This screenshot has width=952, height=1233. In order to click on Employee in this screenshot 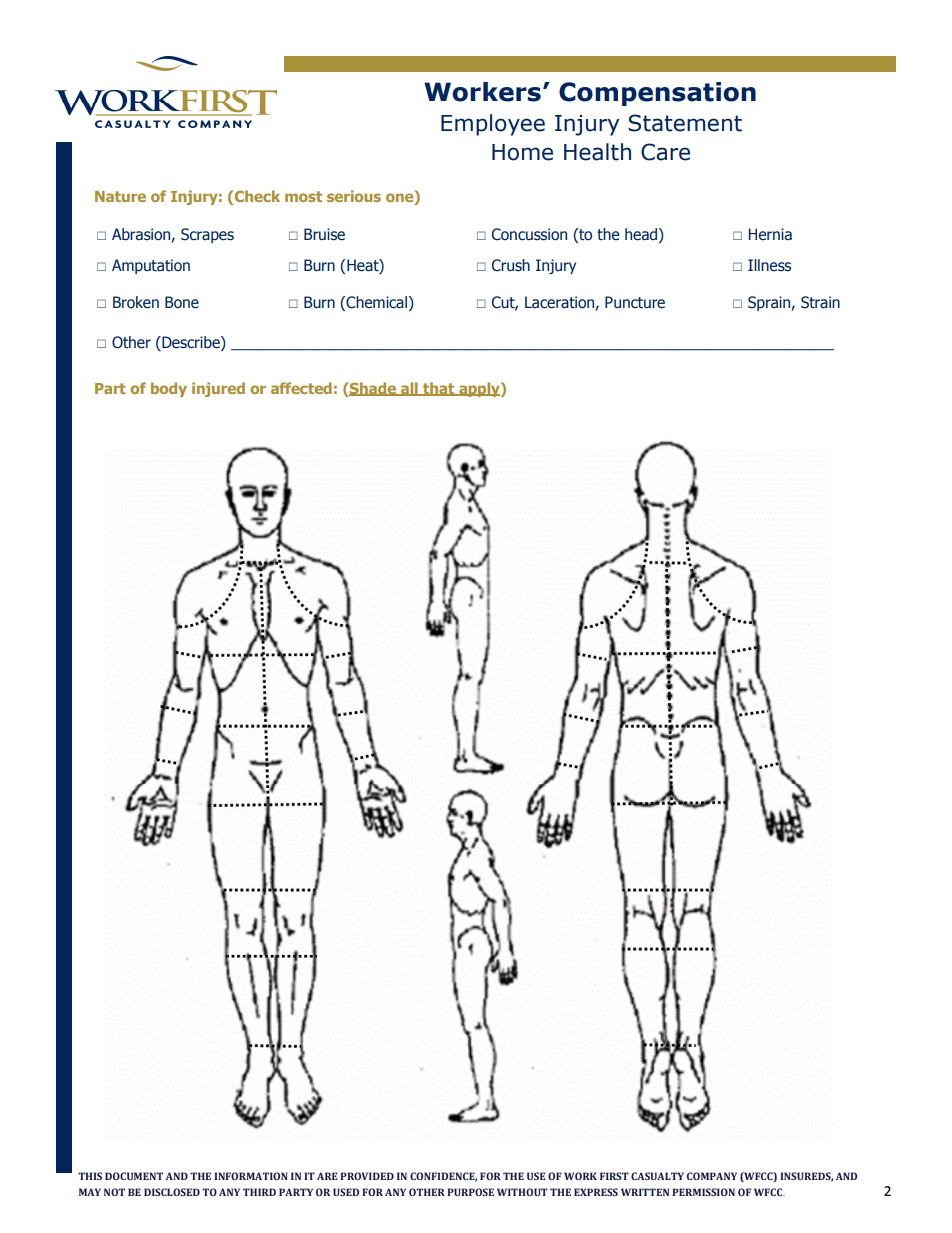, I will do `click(493, 125)`.
